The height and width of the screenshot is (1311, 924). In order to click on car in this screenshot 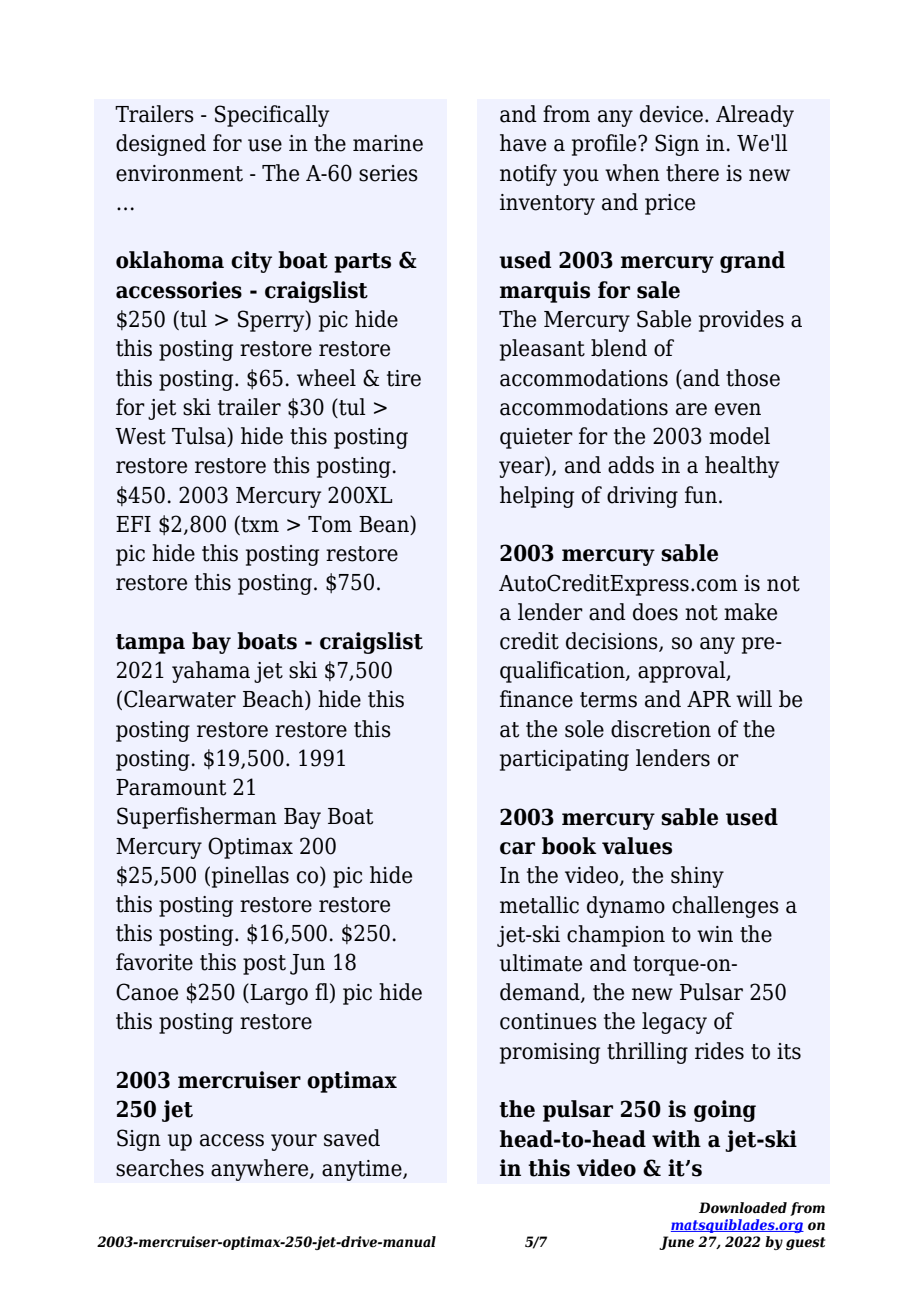, I will do `click(517, 848)`.
